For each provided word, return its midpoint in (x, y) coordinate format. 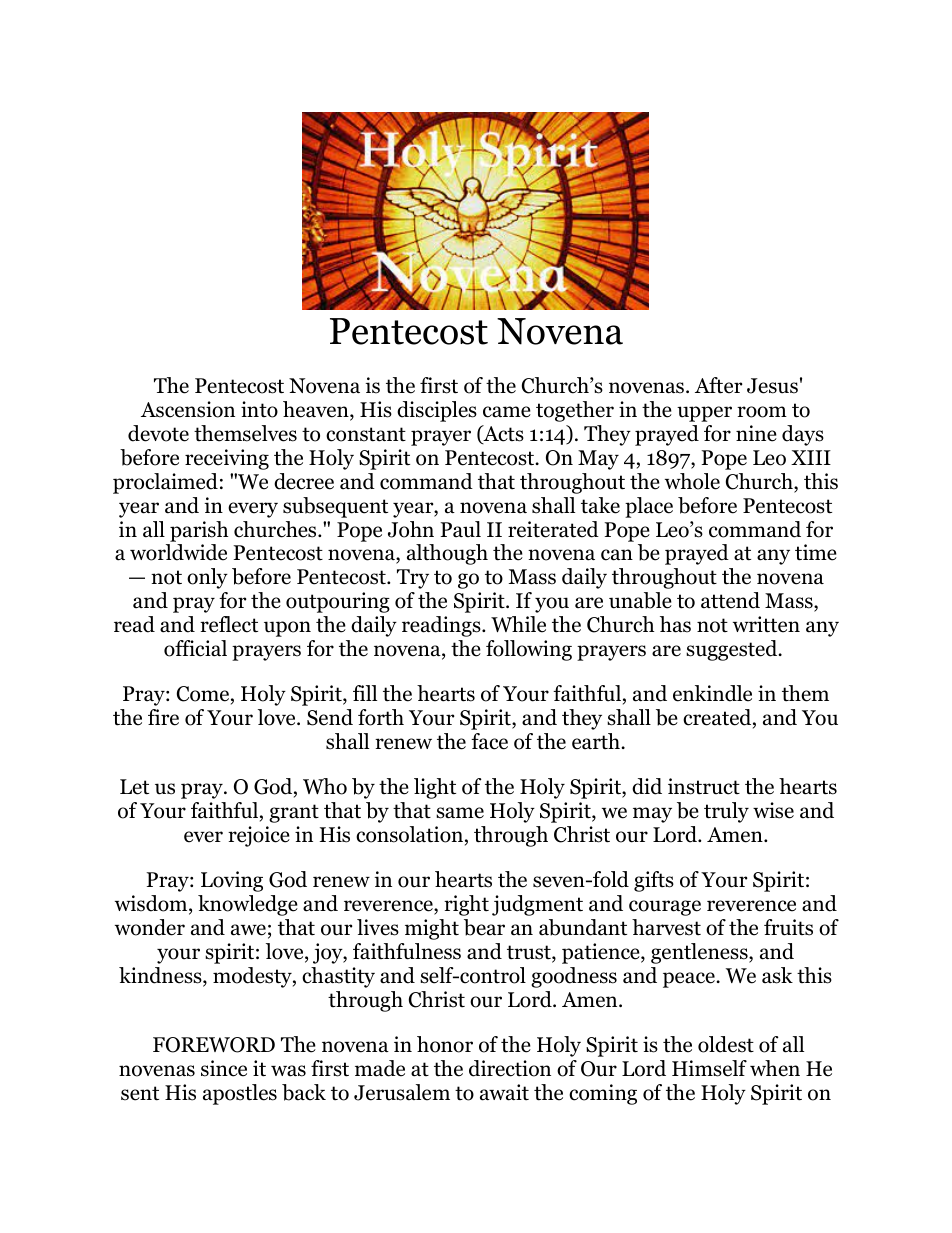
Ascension (188, 409)
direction (510, 1068)
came (507, 412)
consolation (409, 834)
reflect (229, 624)
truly (726, 812)
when (775, 1068)
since (224, 1068)
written (766, 624)
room (762, 412)
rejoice (259, 836)
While (518, 624)
